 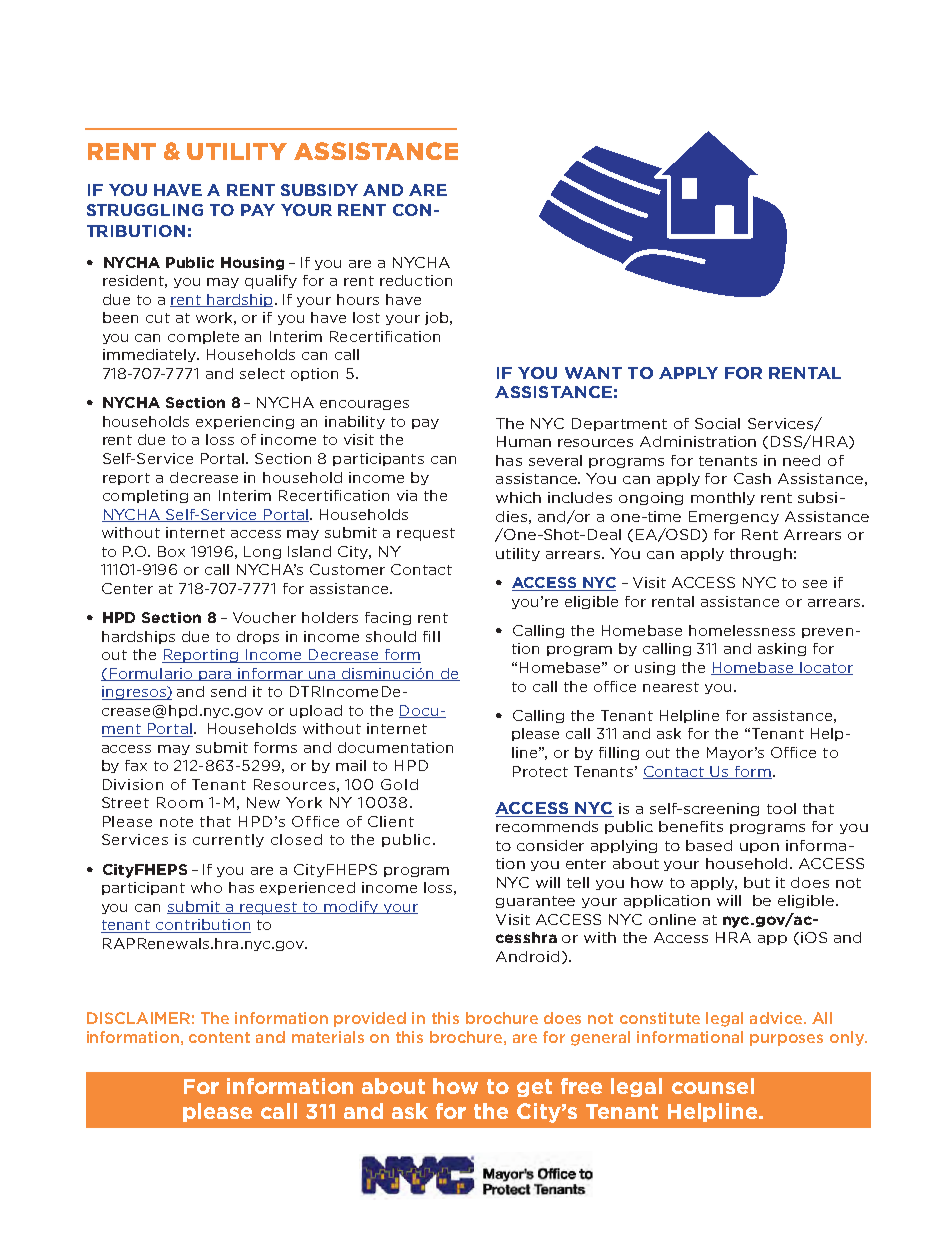 What do you see at coordinates (145, 496) in the document?
I see `completing` at bounding box center [145, 496].
